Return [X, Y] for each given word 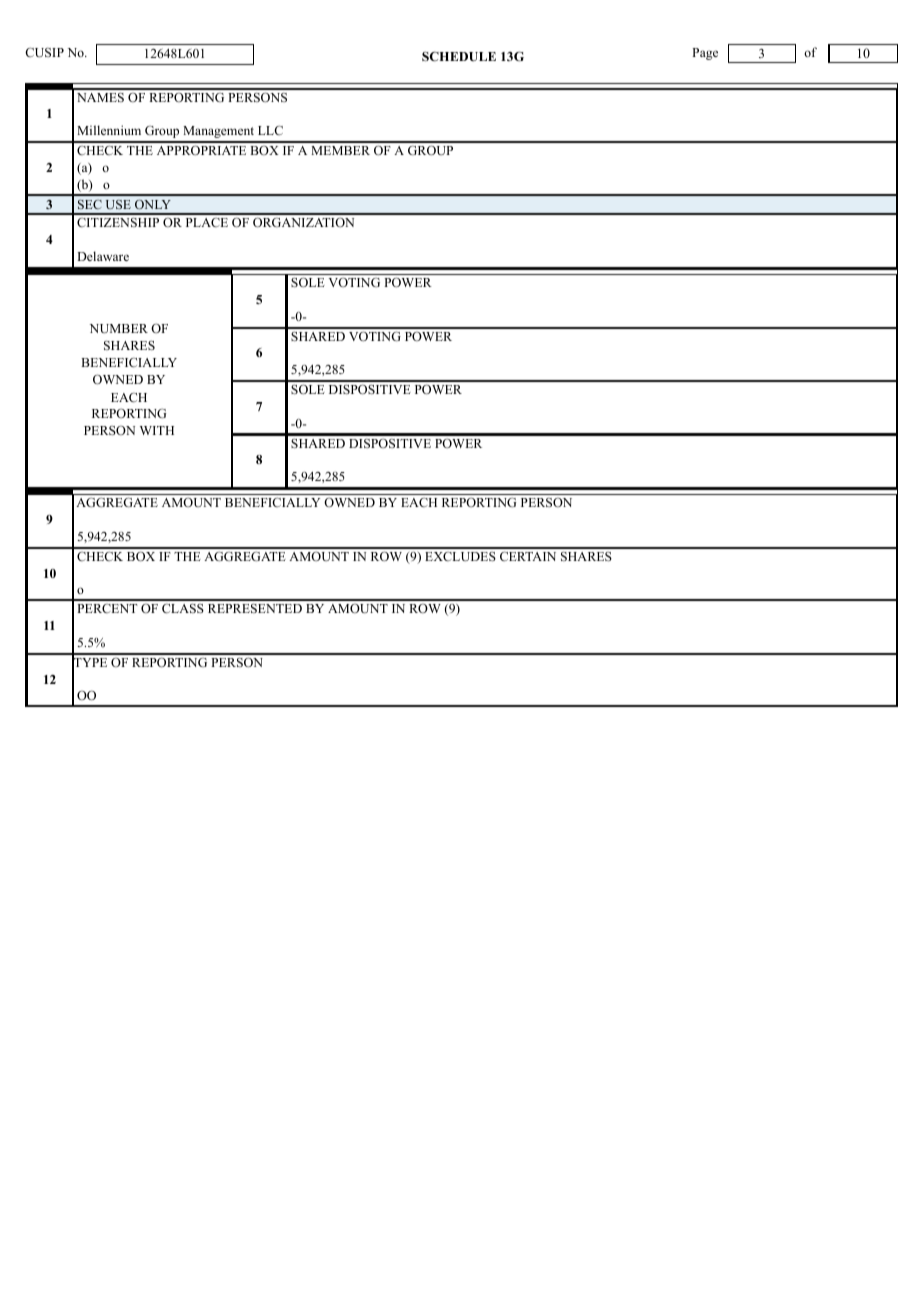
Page [705, 54]
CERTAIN [528, 556]
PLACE [207, 222]
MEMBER [340, 150]
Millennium [109, 130]
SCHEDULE [459, 56]
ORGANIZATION [303, 222]
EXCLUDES [460, 557]
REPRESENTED [255, 608]
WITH [157, 430]
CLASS [183, 608]
